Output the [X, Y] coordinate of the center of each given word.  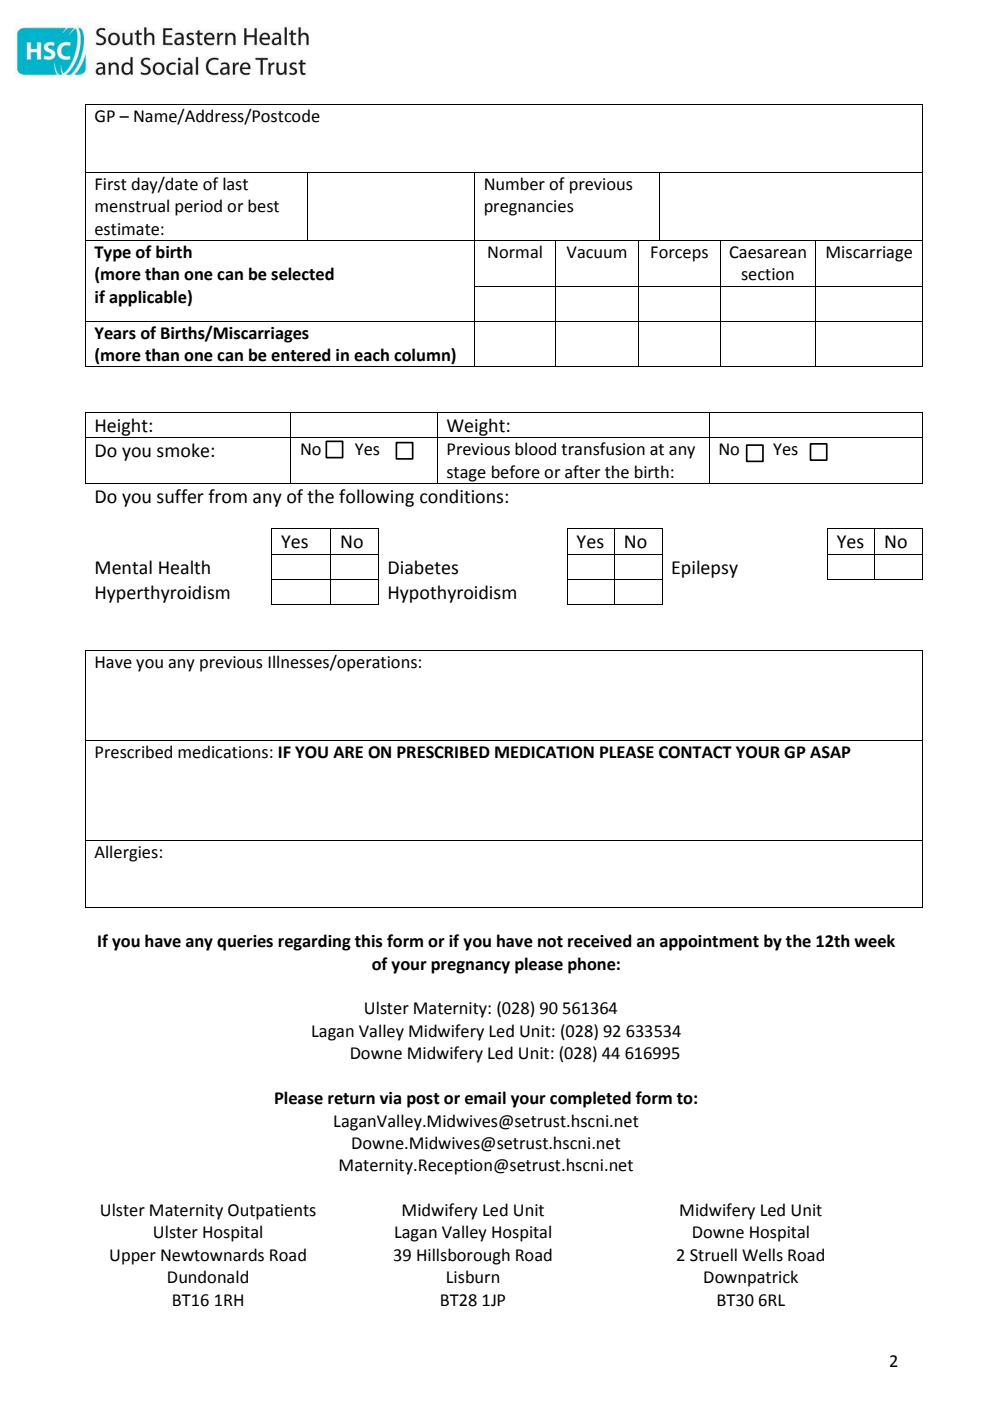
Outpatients [272, 1212]
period [198, 207]
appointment [709, 943]
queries [245, 943]
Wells [762, 1255]
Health [184, 567]
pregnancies [529, 208]
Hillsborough [463, 1256]
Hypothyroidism [452, 594]
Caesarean [767, 252]
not [550, 942]
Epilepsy [705, 569]
